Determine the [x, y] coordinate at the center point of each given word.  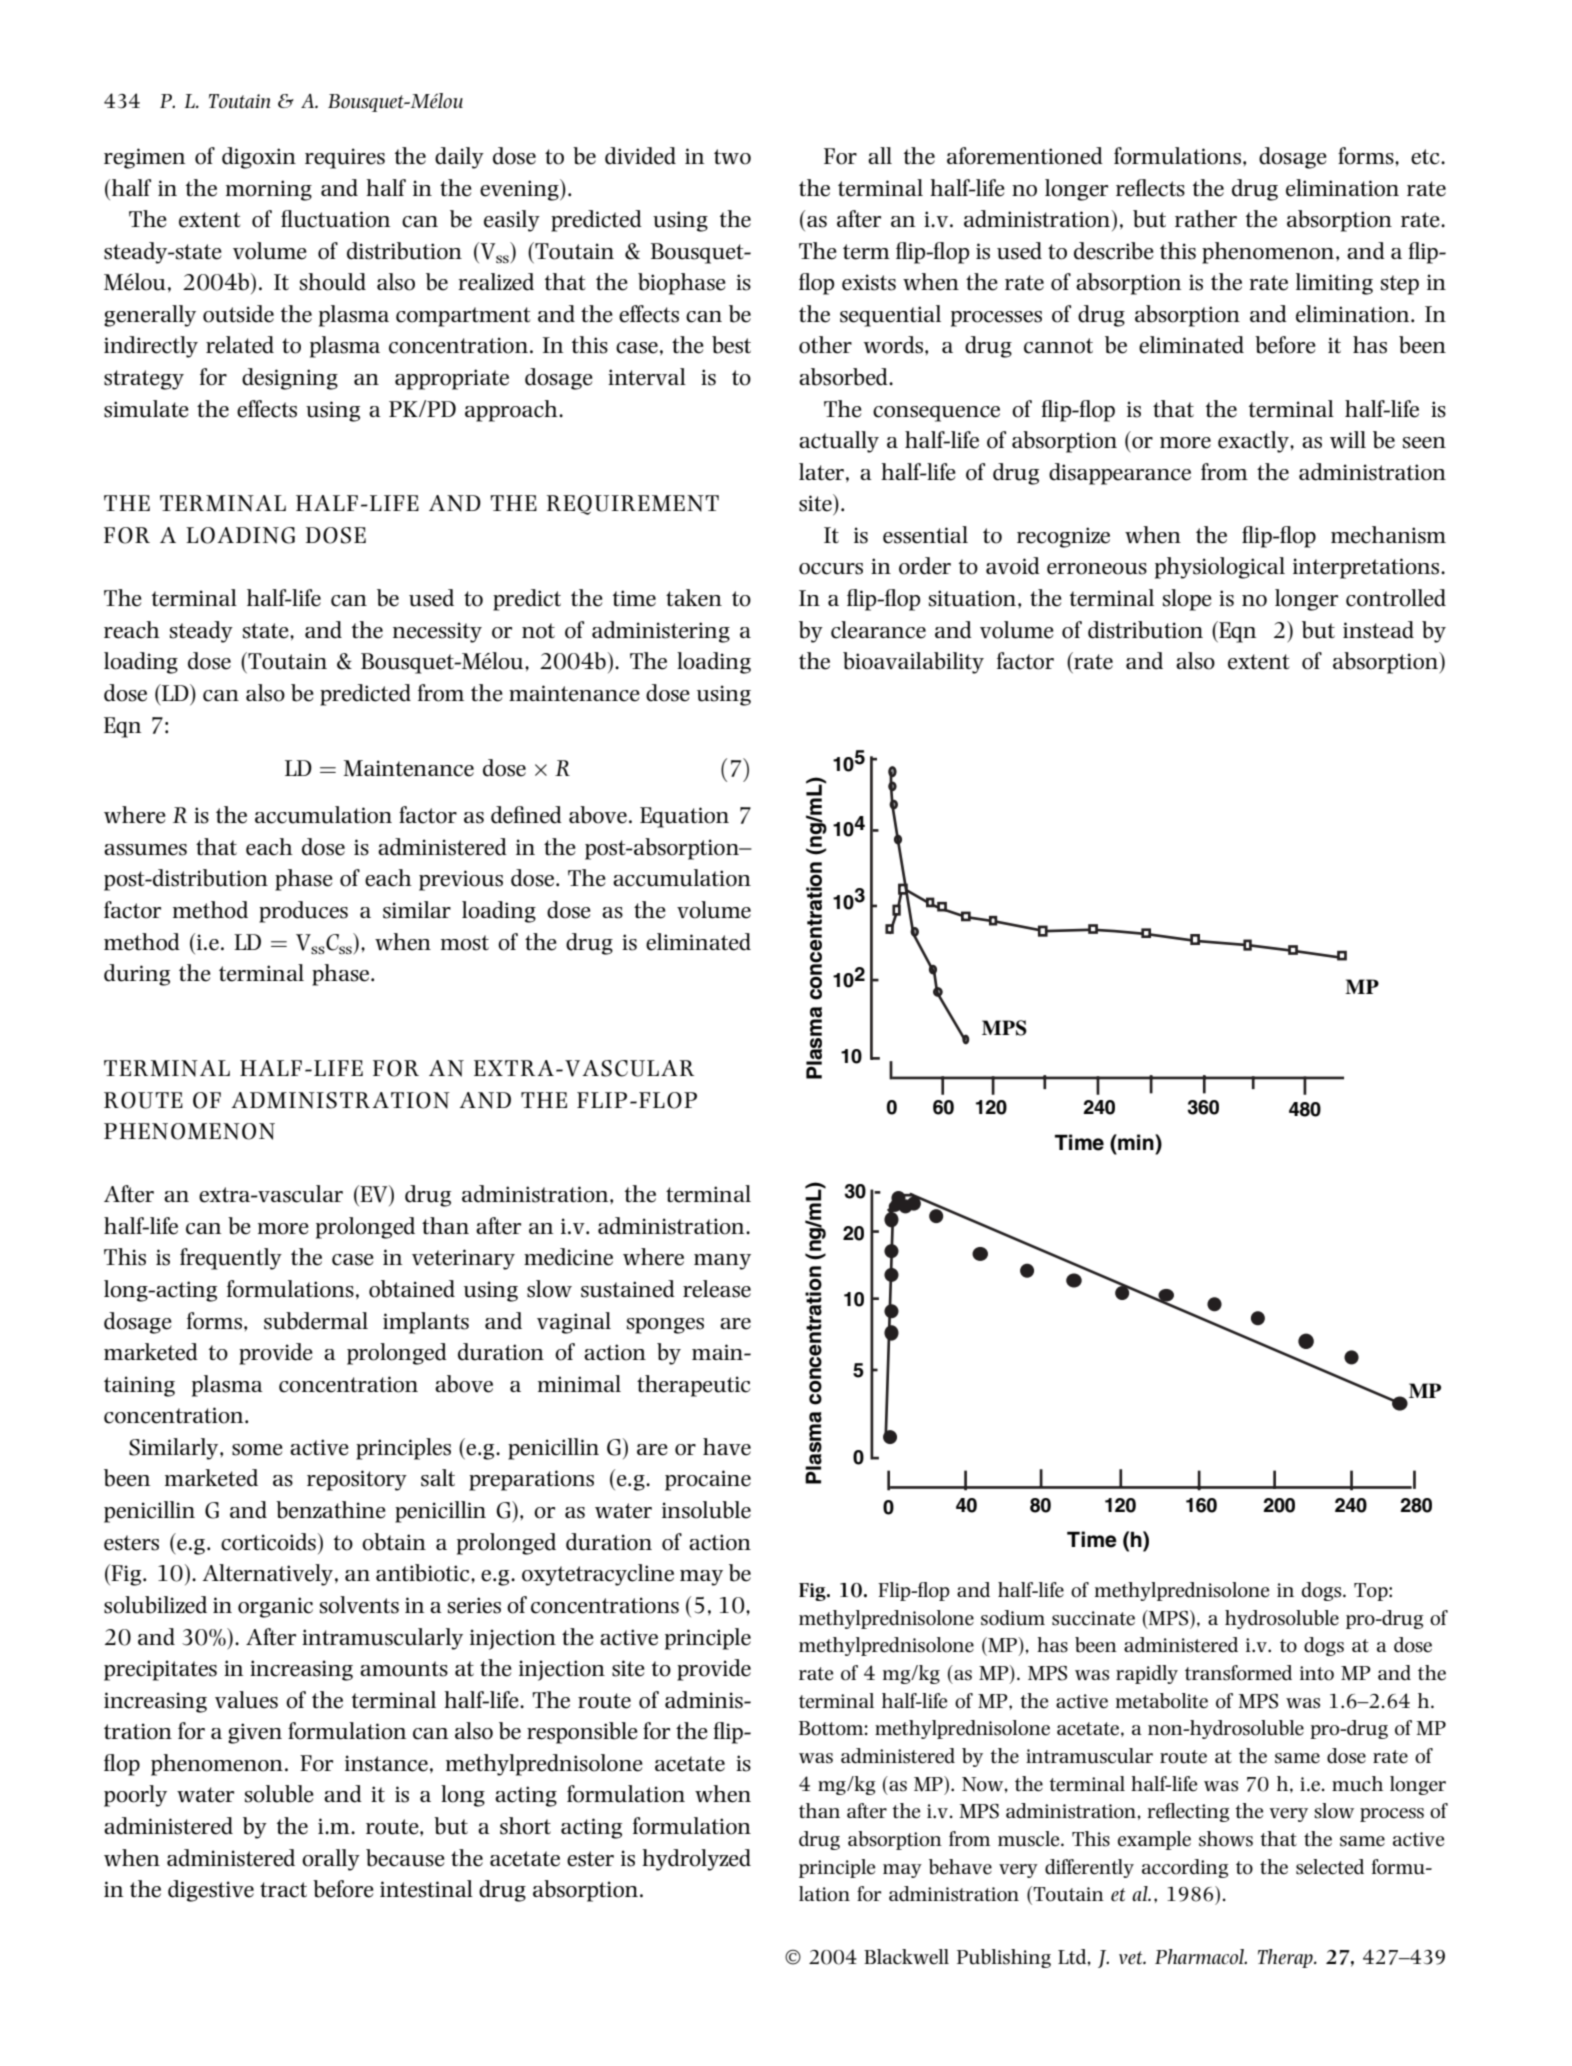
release [717, 1289]
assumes [145, 850]
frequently [231, 1259]
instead [1378, 630]
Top [1372, 1592]
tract [283, 1890]
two [732, 157]
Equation [684, 817]
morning [269, 190]
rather [1206, 219]
